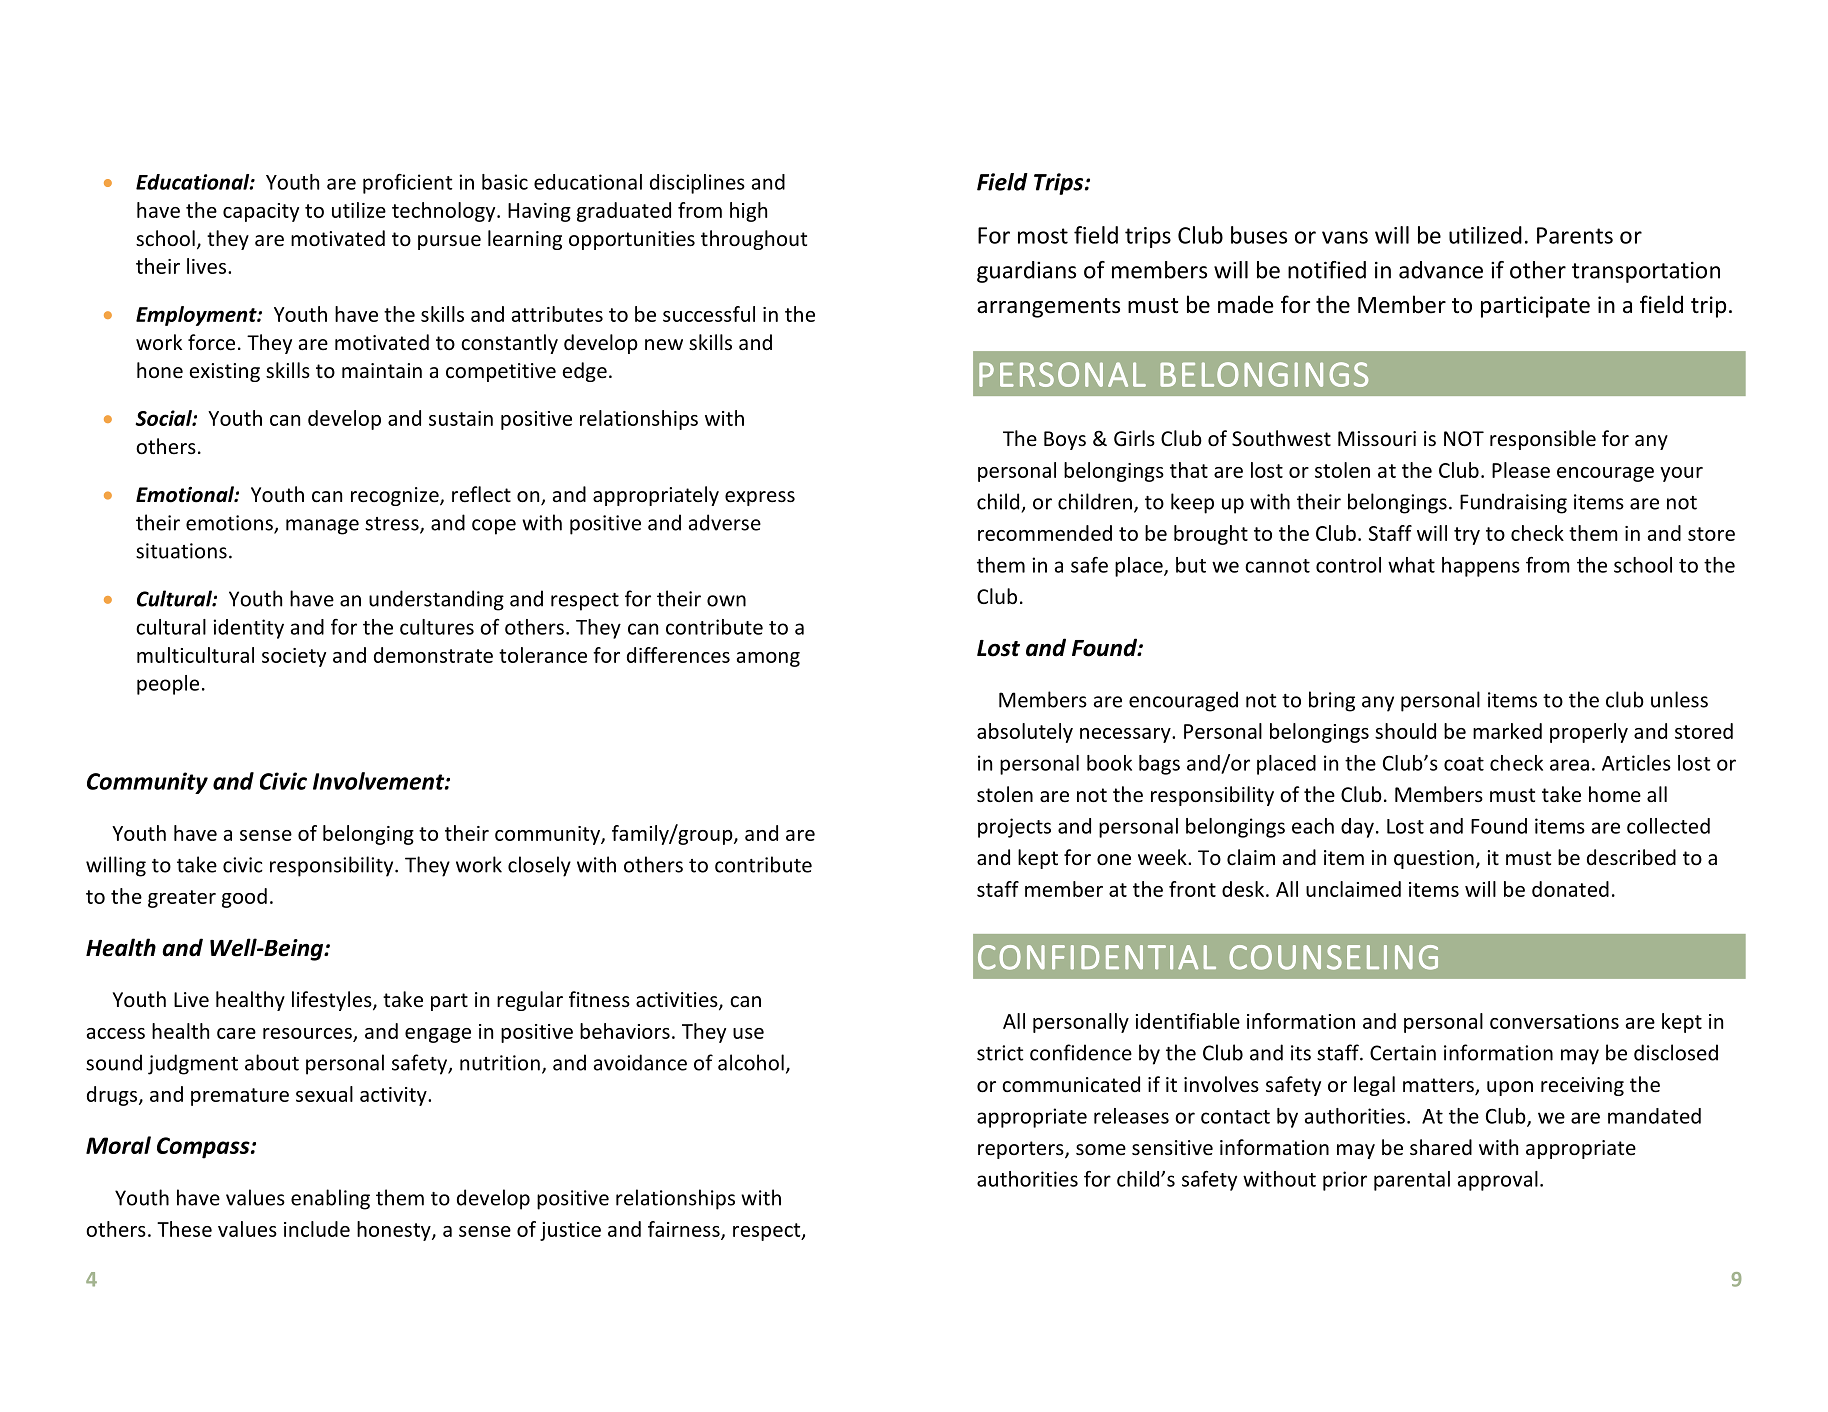 The height and width of the screenshot is (1412, 1828). I want to click on capacity, so click(261, 212).
